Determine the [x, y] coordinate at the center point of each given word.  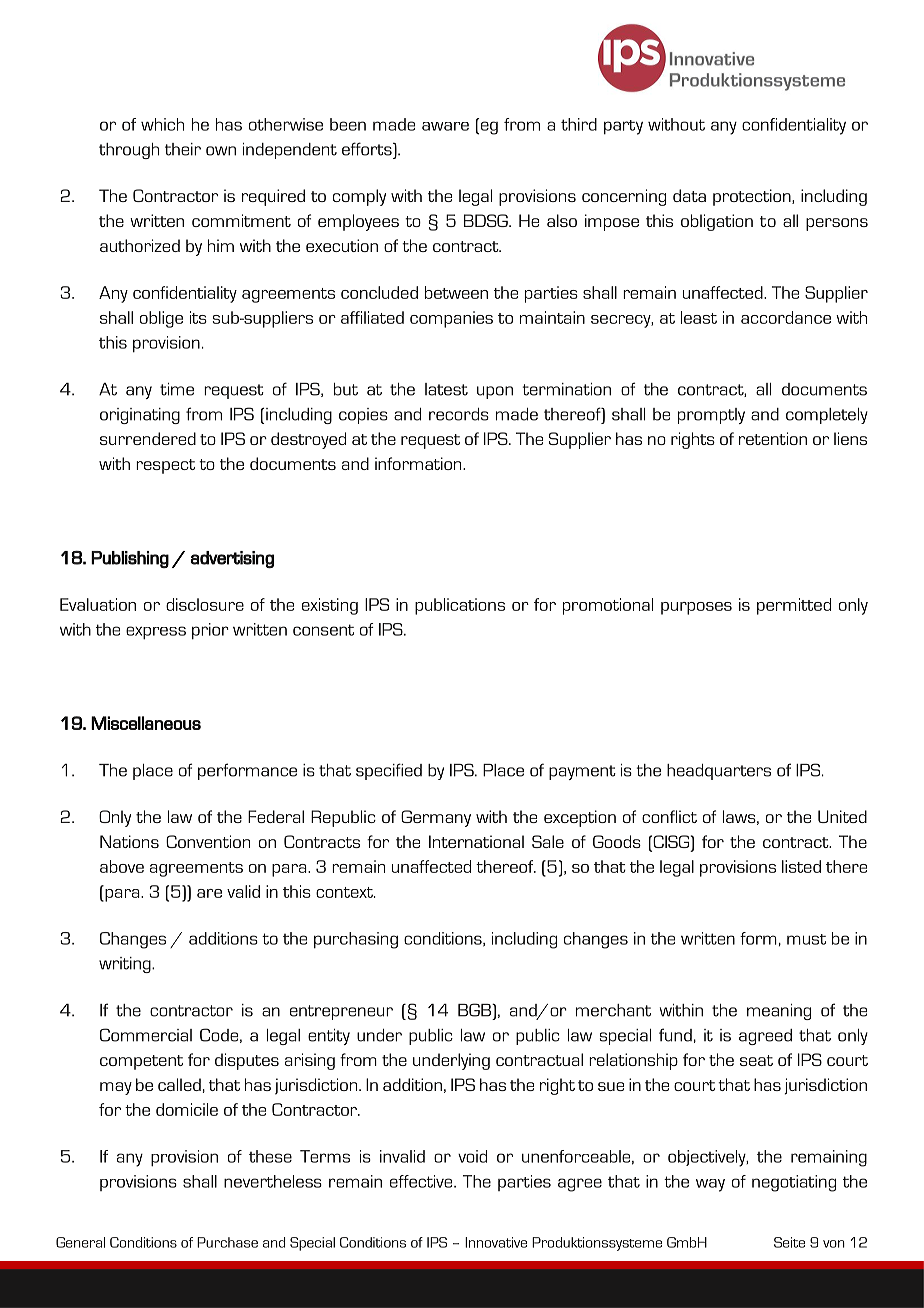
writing [126, 965]
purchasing [356, 940]
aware [445, 126]
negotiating [794, 1183]
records [459, 414]
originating [140, 416]
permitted [794, 606]
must [806, 939]
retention [773, 438]
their [183, 149]
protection [753, 197]
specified [389, 771]
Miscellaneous [146, 723]
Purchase [227, 1242]
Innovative [496, 1242]
